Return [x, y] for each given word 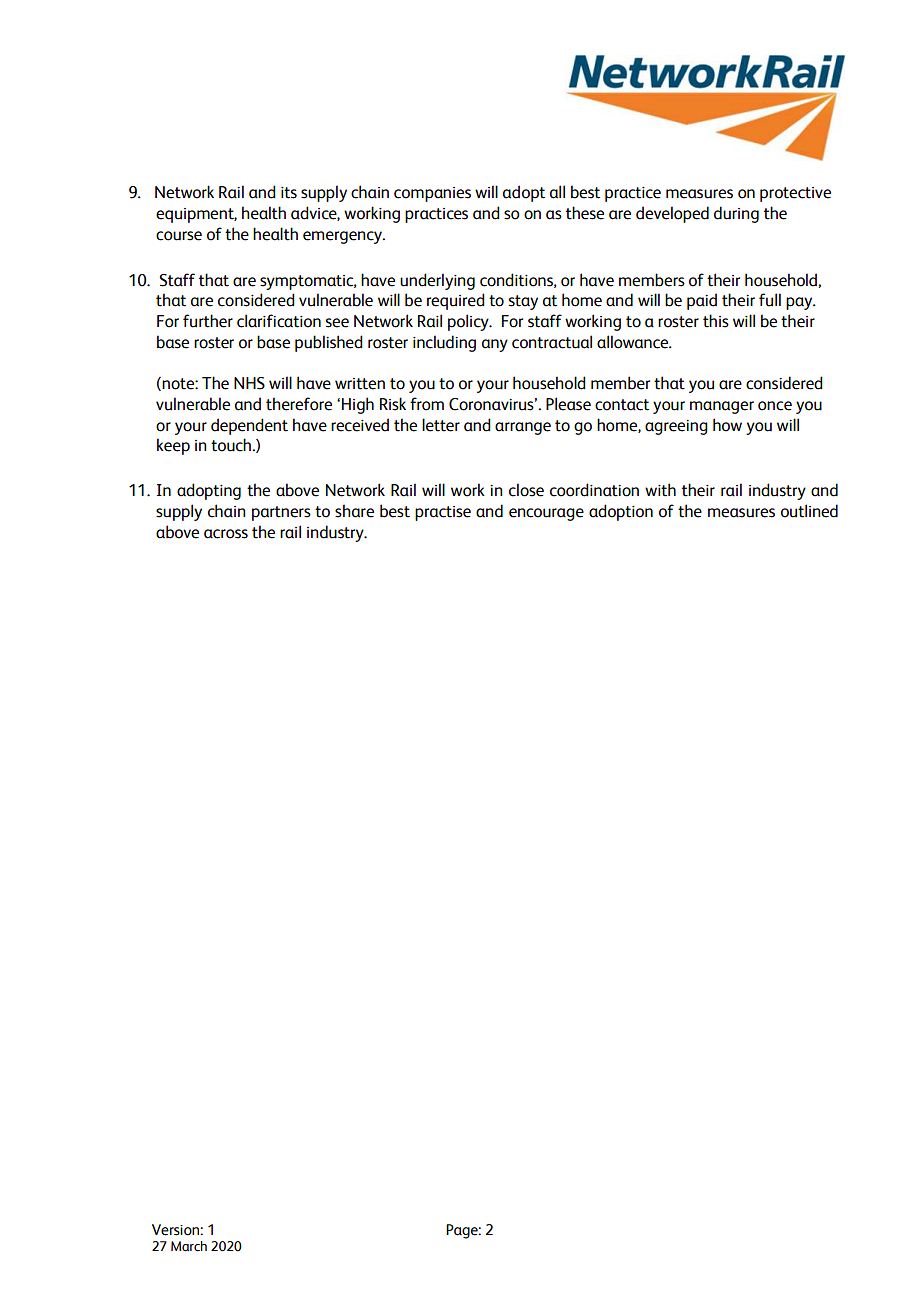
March [189, 1246]
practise [443, 513]
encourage [546, 514]
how [727, 425]
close [526, 490]
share [354, 511]
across [226, 534]
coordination [594, 490]
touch [232, 445]
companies [432, 194]
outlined [809, 511]
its [289, 193]
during [736, 214]
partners [281, 513]
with [660, 490]
